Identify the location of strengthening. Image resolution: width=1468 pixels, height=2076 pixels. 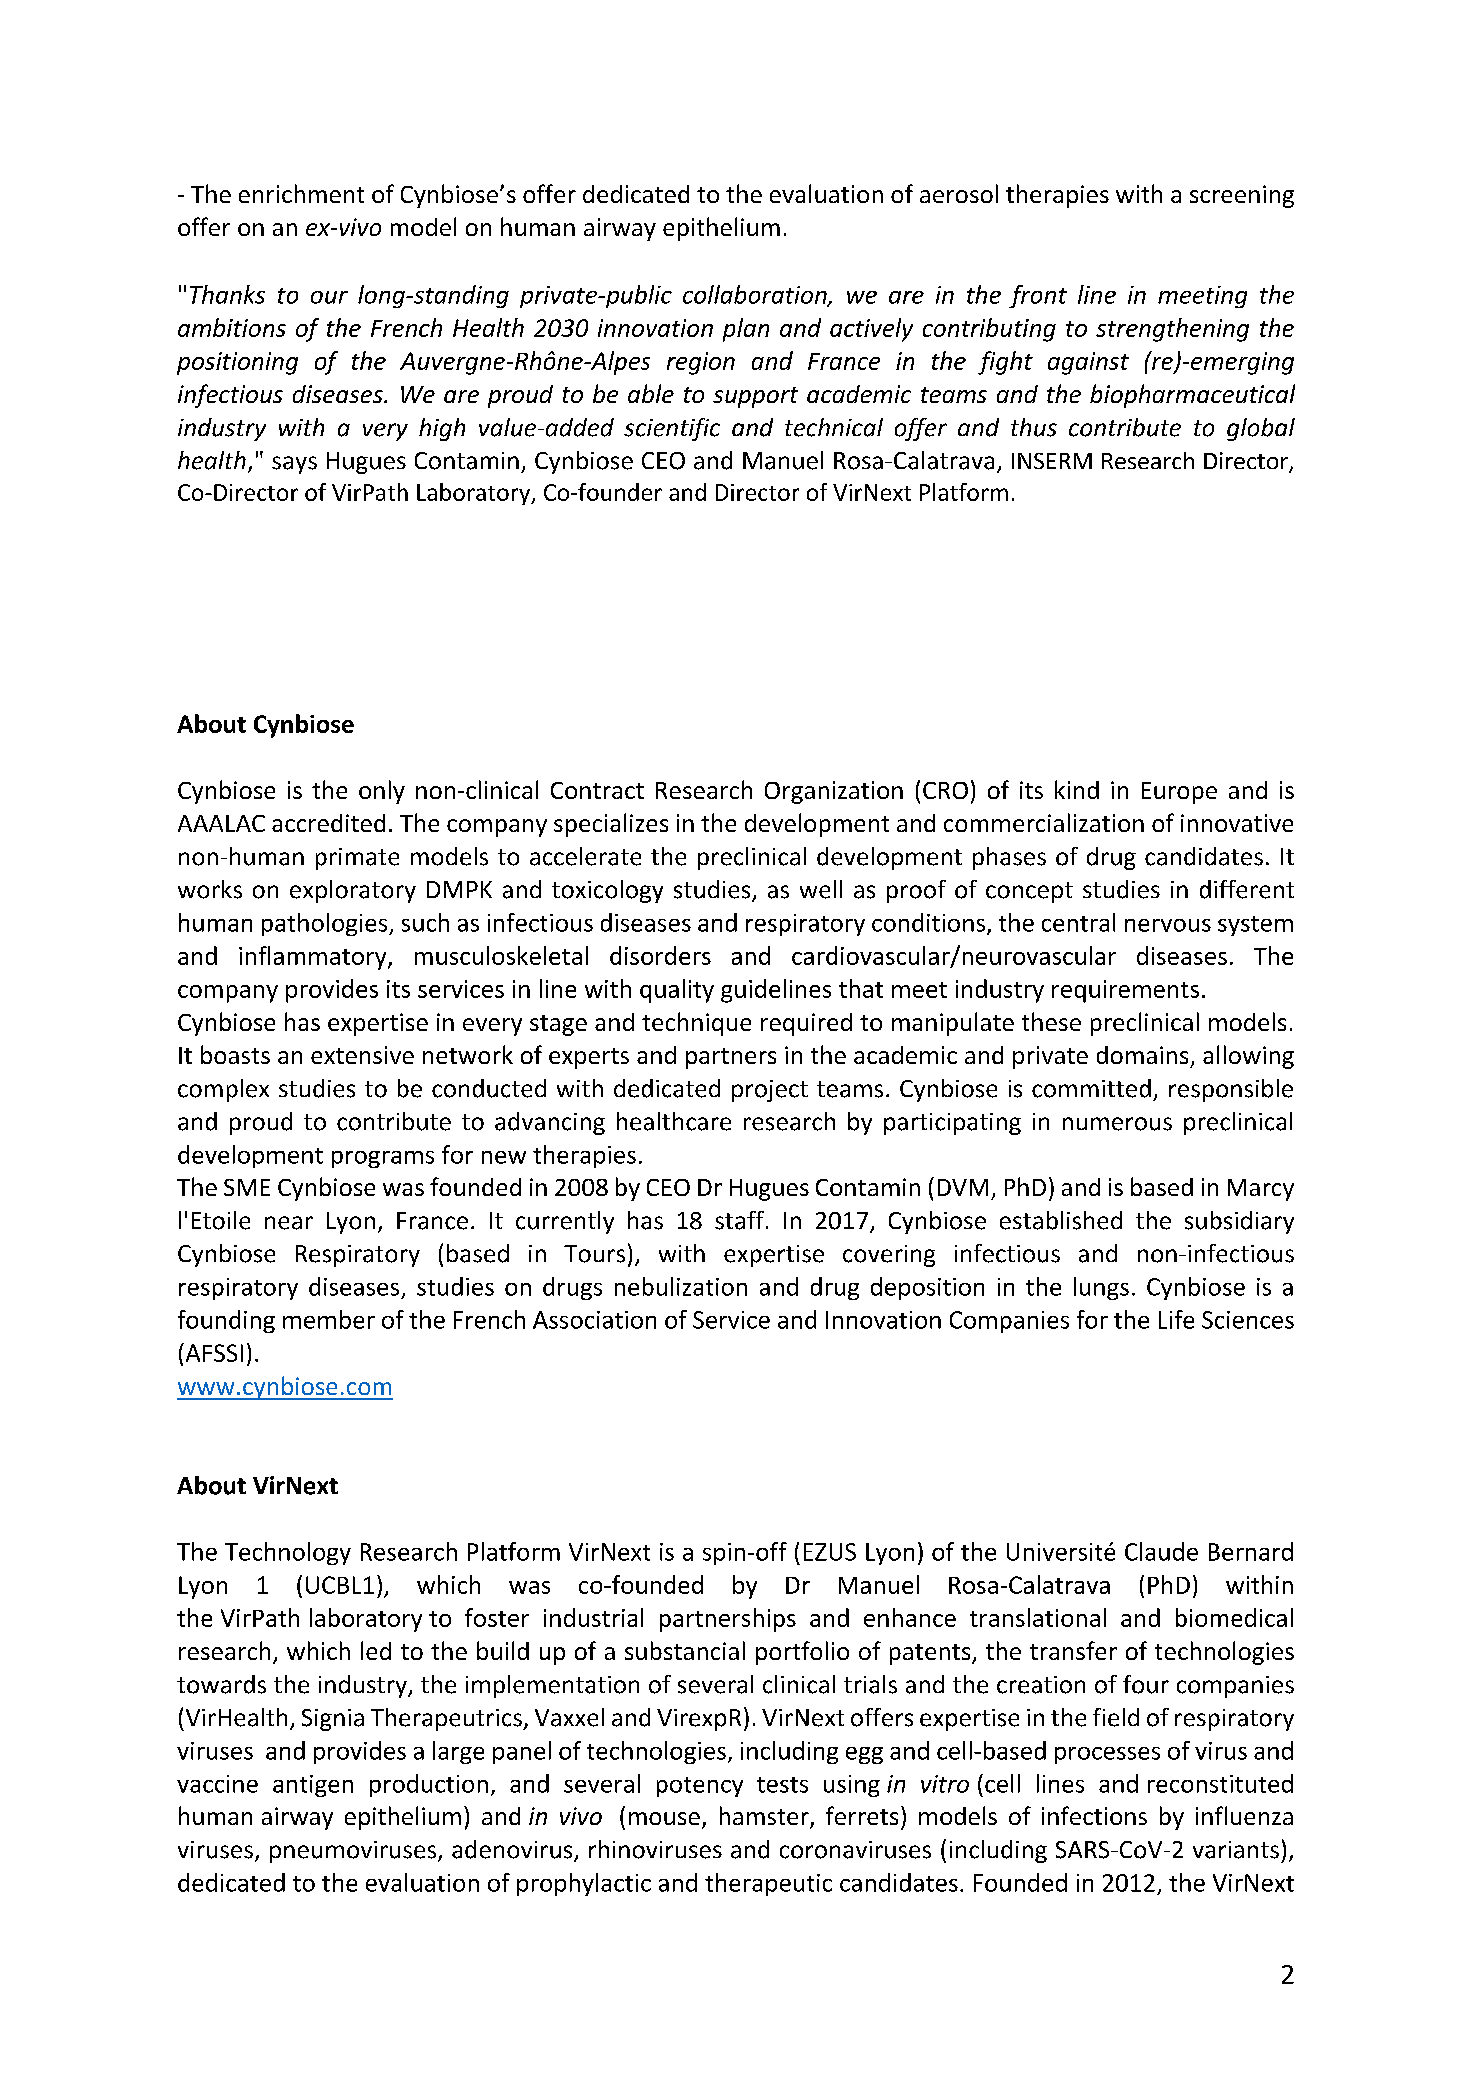
(1172, 330).
